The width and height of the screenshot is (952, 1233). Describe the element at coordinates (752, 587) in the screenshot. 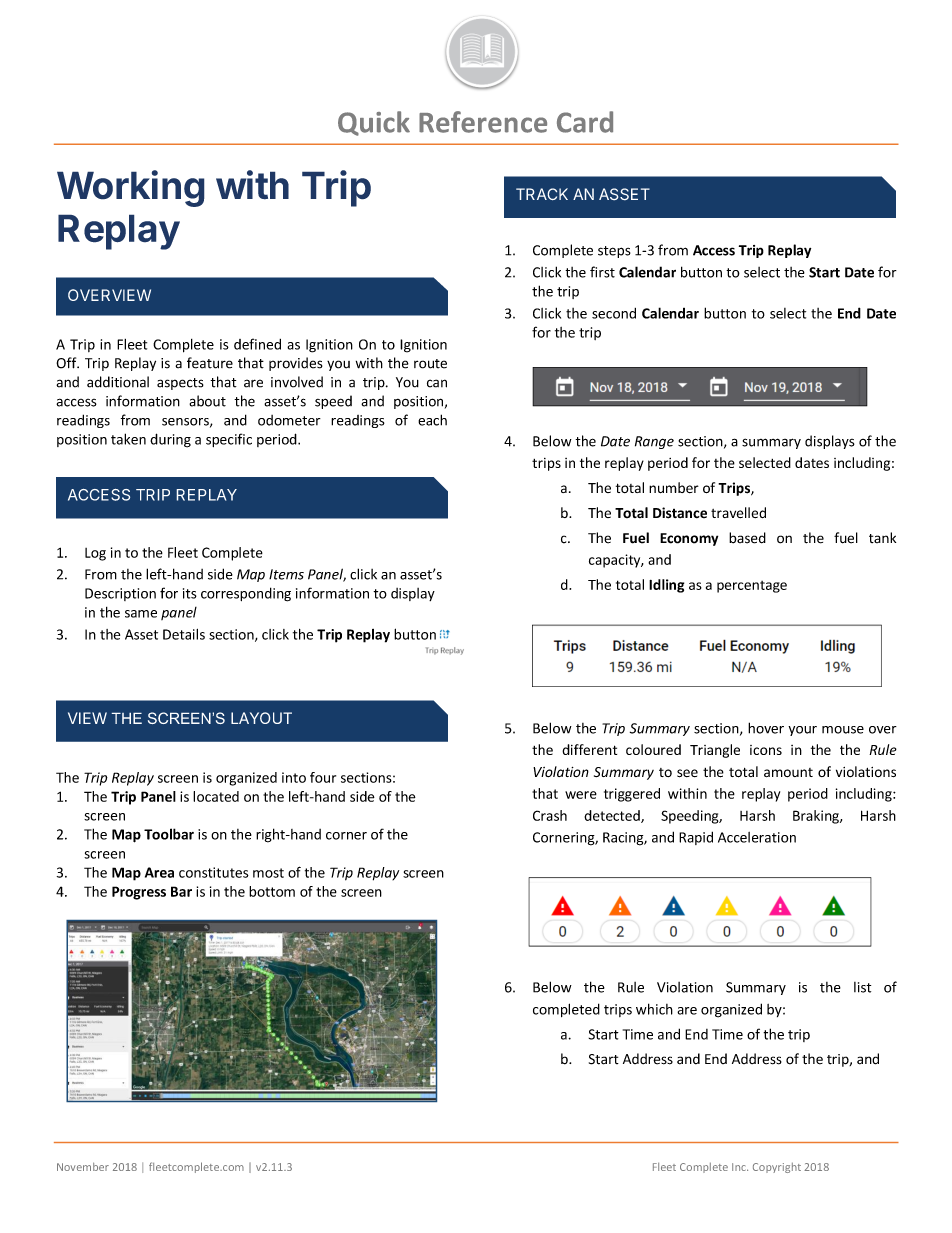

I see `percentage` at that location.
